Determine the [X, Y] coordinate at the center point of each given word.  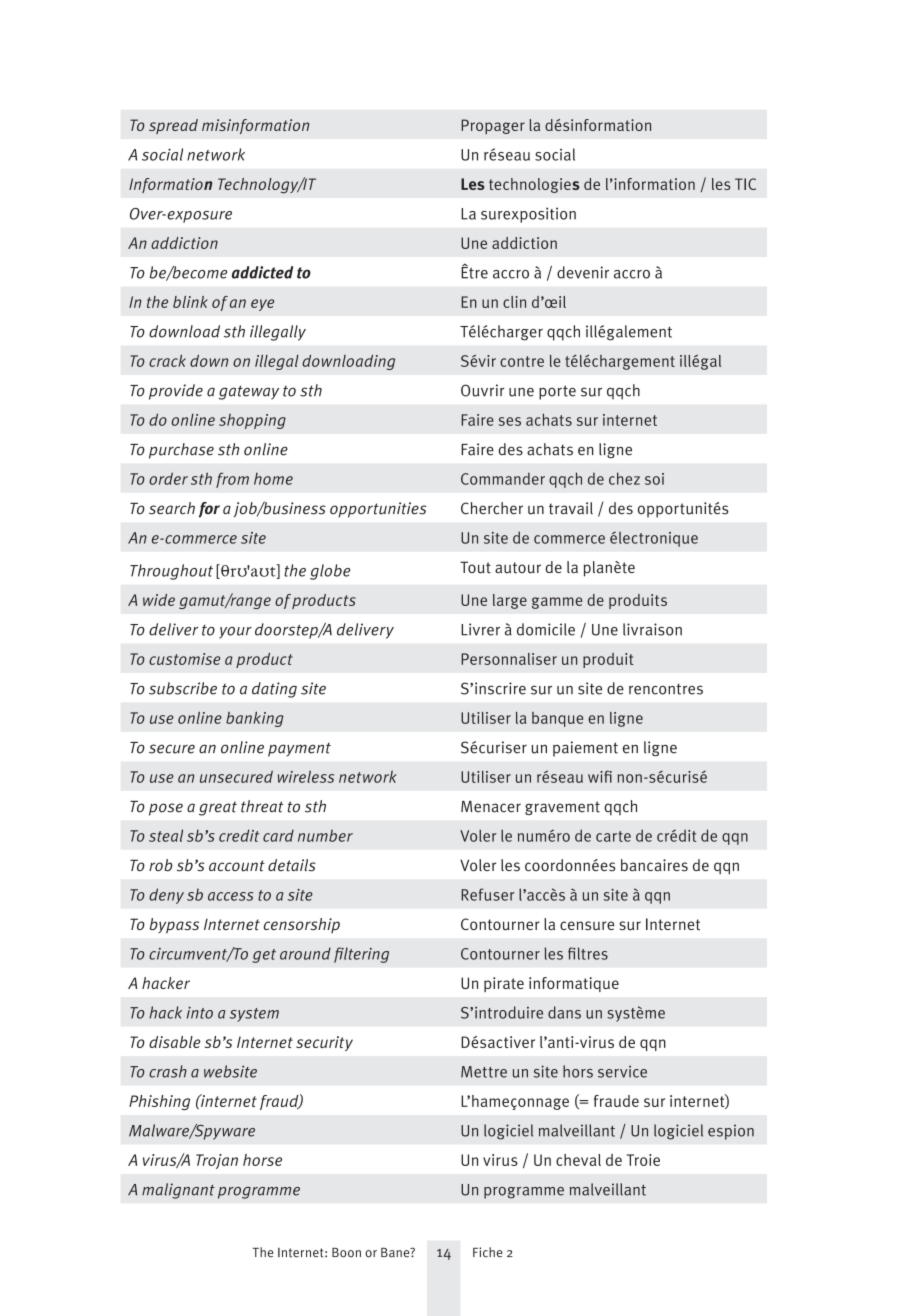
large [510, 601]
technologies [534, 185]
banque [557, 719]
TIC [745, 184]
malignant [178, 1191]
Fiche [487, 1252]
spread [173, 126]
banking [255, 719]
